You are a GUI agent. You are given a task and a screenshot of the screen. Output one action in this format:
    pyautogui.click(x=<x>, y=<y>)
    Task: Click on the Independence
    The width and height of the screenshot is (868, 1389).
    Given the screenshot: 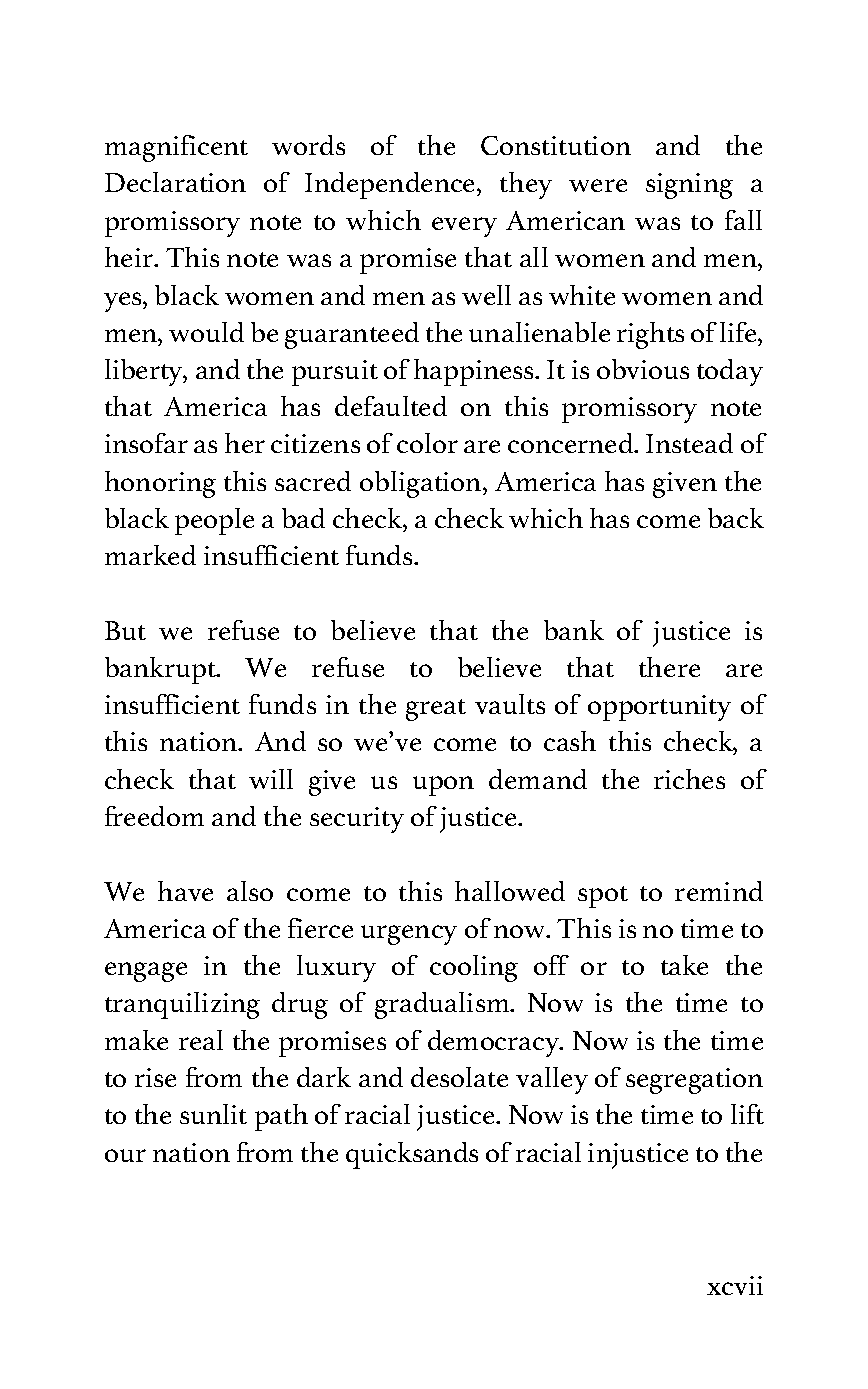 What is the action you would take?
    pyautogui.click(x=391, y=185)
